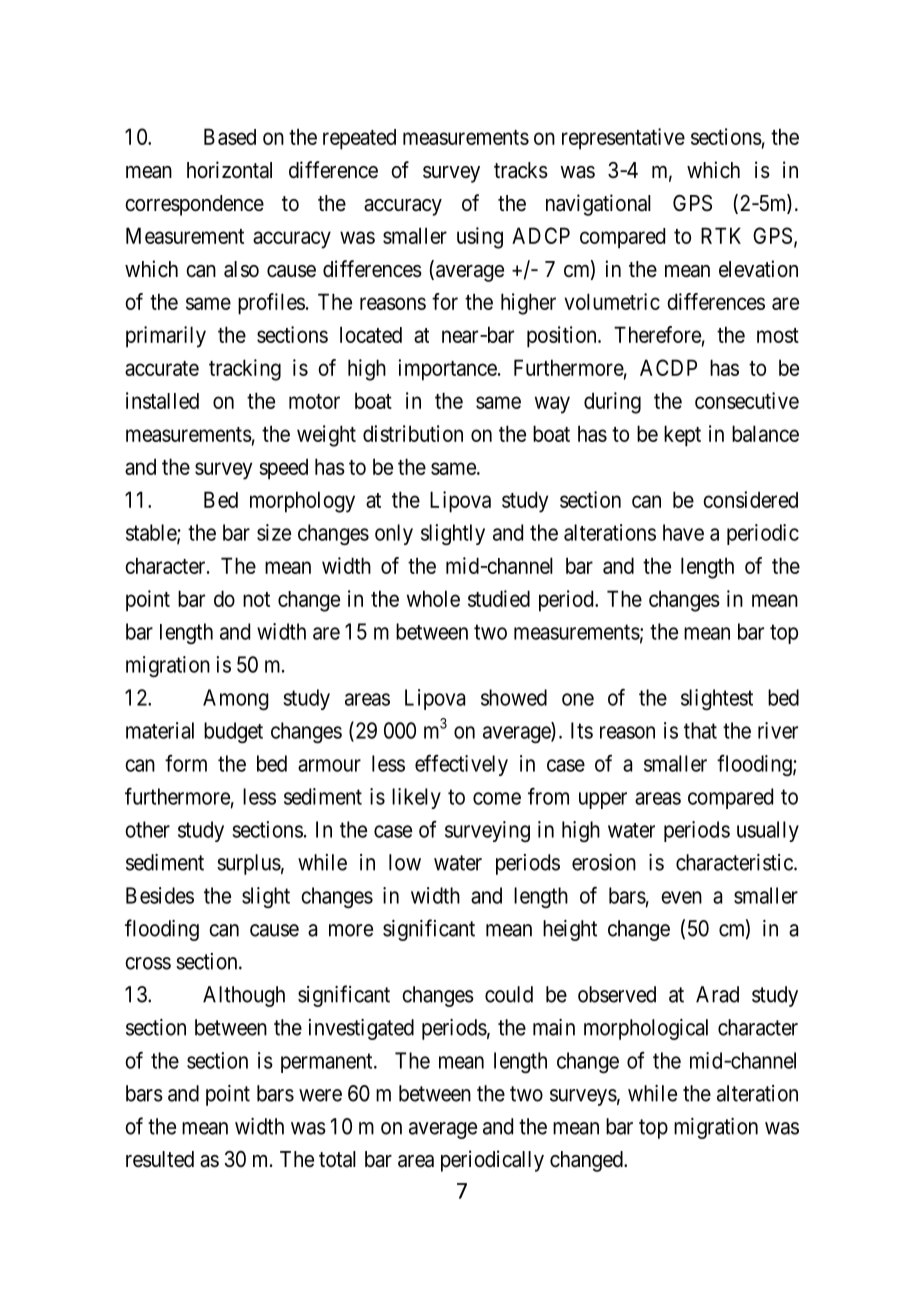 The image size is (924, 1313). I want to click on tracks, so click(521, 170).
